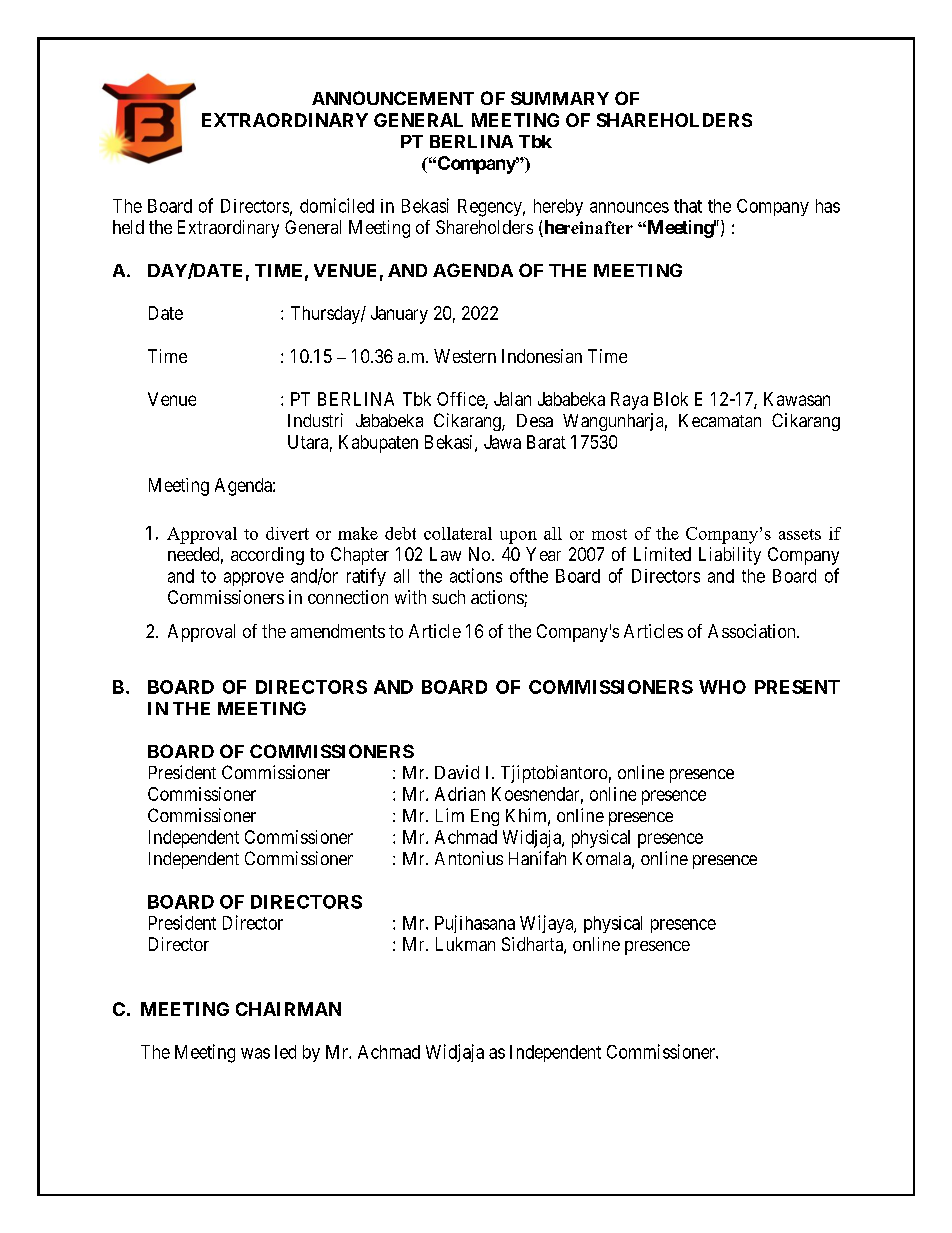  I want to click on Liability, so click(730, 556).
